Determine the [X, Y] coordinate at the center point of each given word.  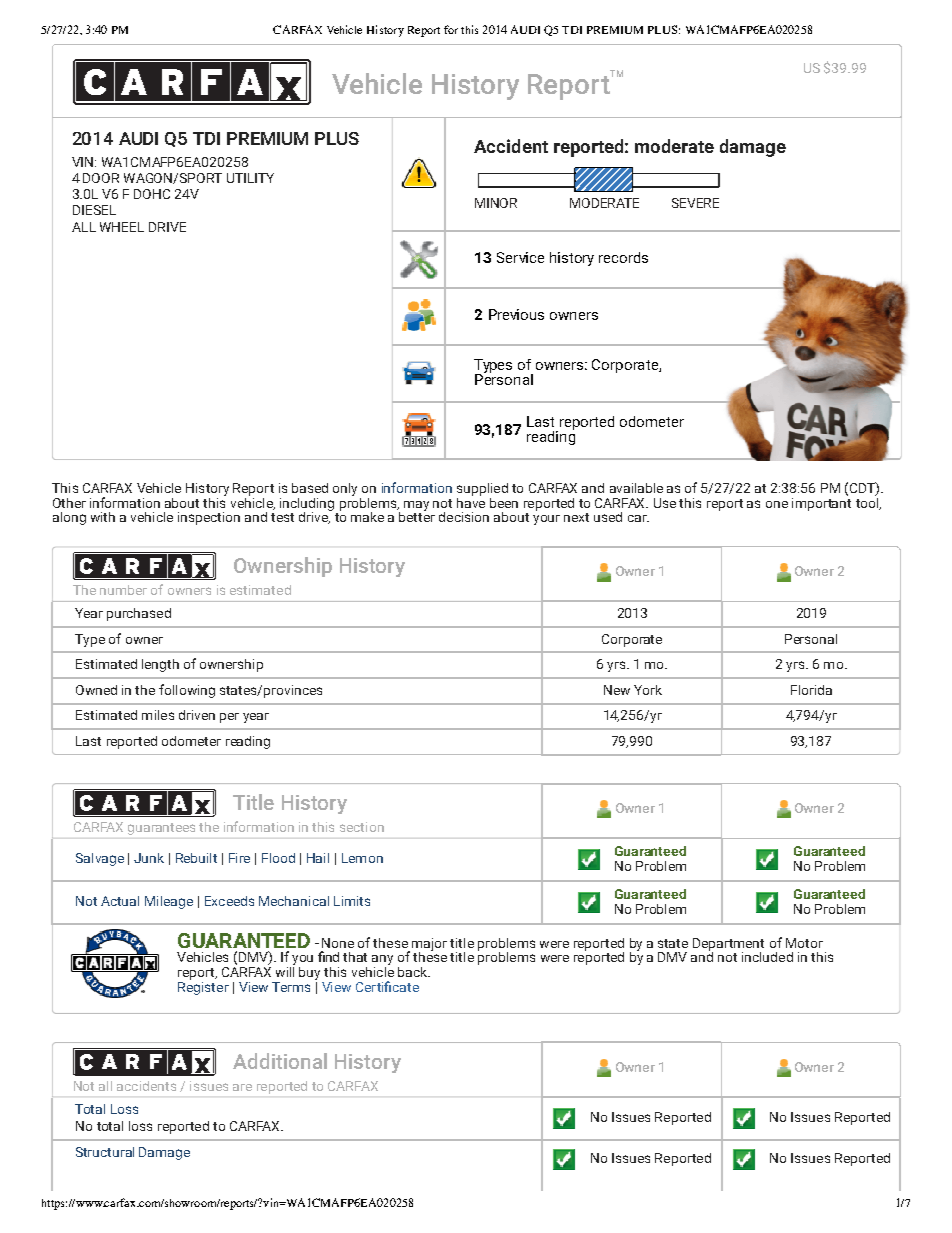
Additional [280, 1061]
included [767, 957]
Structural [105, 1152]
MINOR [496, 203]
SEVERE [695, 203]
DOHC [152, 194]
